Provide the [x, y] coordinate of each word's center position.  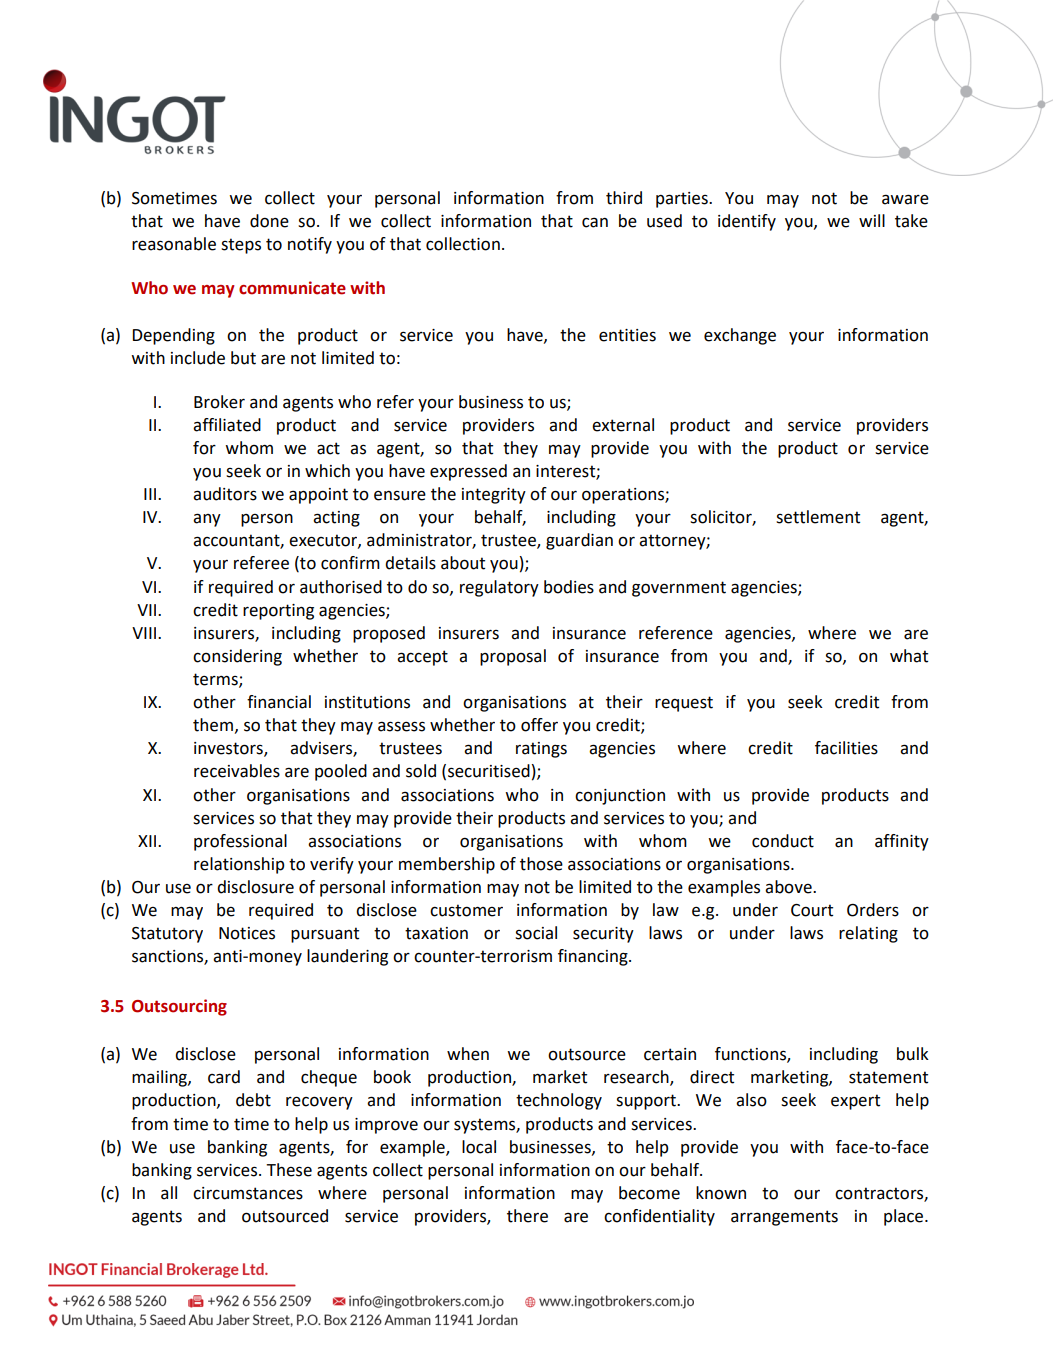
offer [539, 725]
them [213, 725]
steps [241, 246]
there [527, 1216]
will [872, 220]
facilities [846, 748]
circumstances [248, 1193]
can [595, 222]
